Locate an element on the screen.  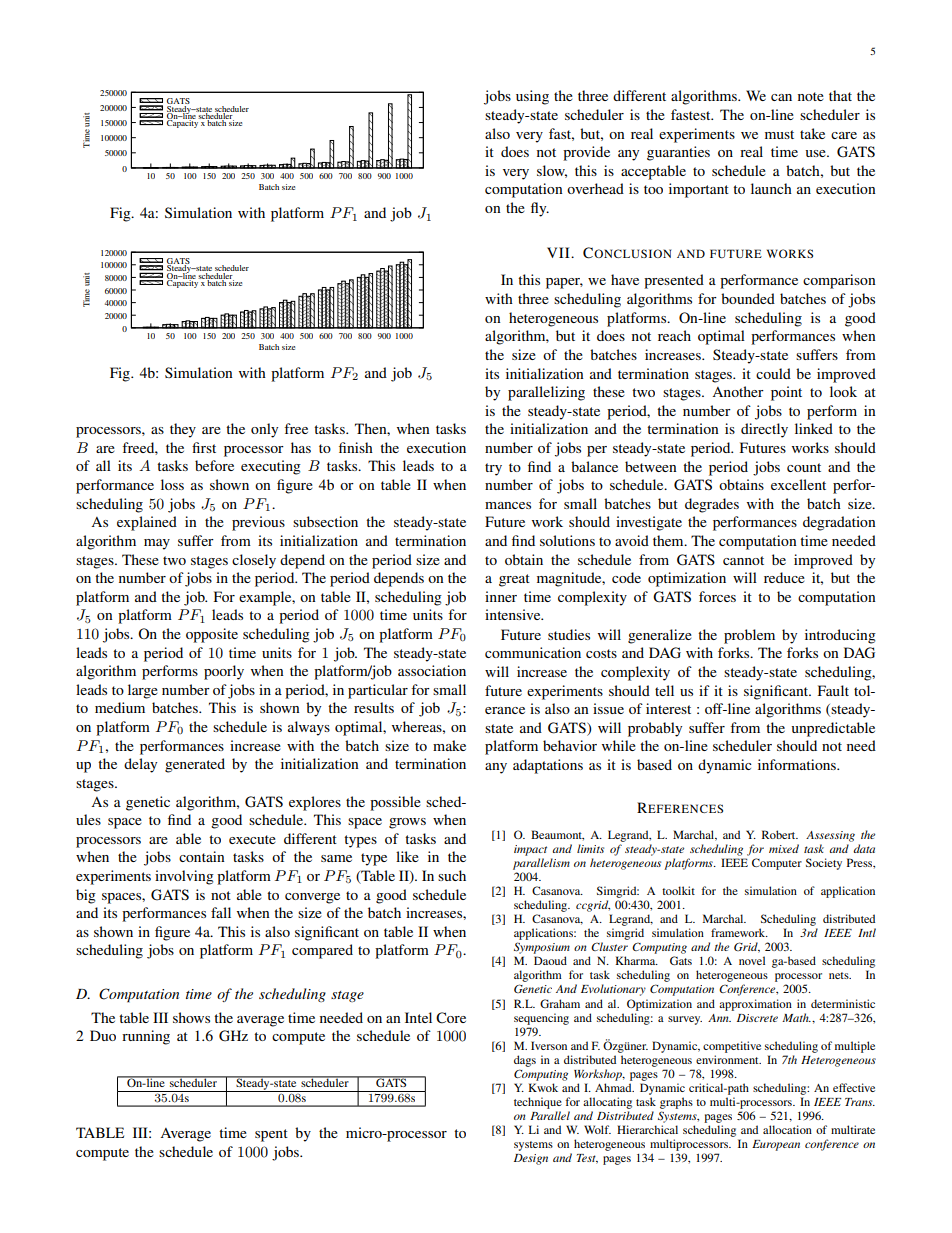
provide is located at coordinates (586, 153).
